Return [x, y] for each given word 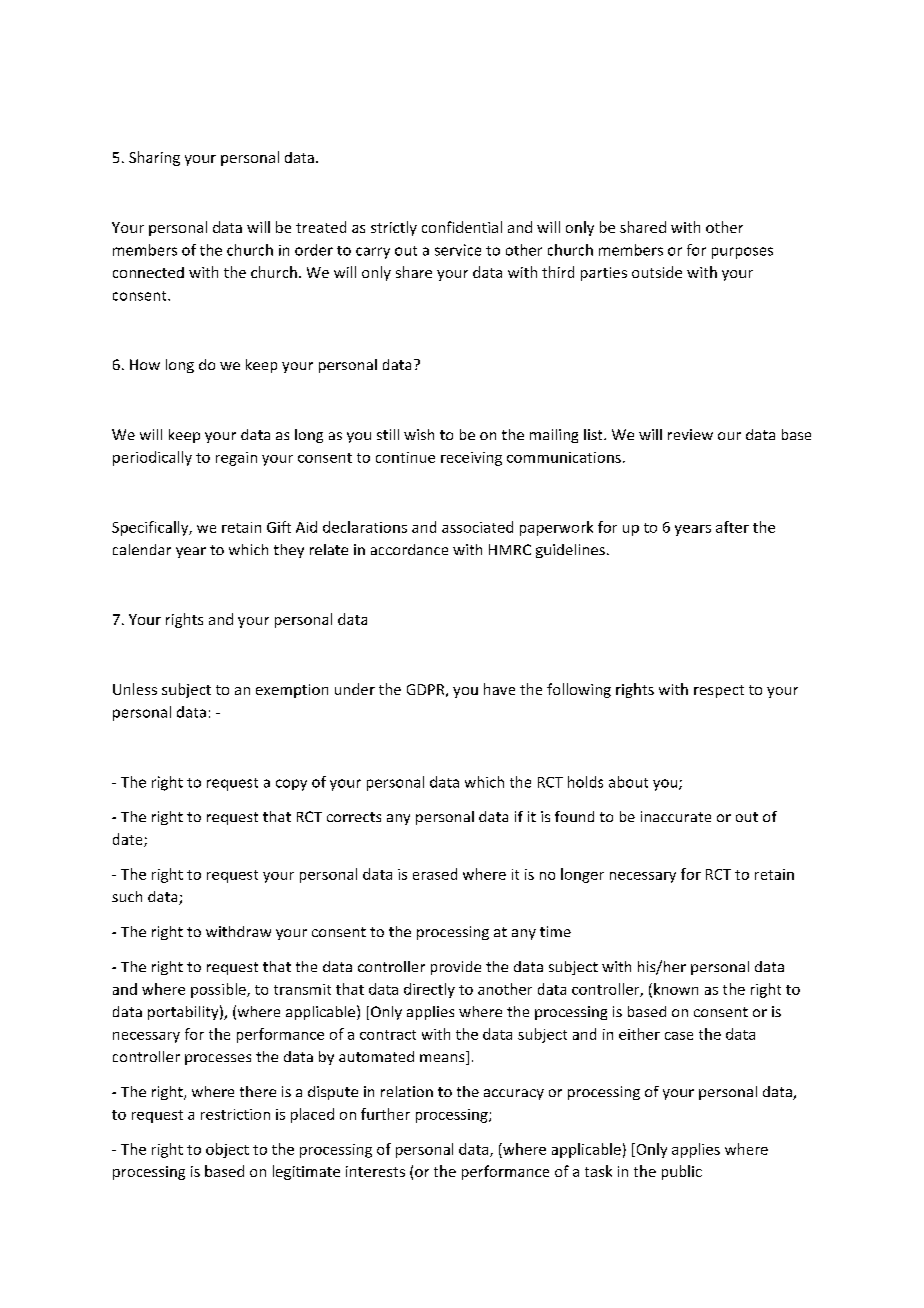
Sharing [154, 158]
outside [657, 272]
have [499, 689]
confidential [462, 227]
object [227, 1150]
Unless [135, 689]
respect [719, 691]
